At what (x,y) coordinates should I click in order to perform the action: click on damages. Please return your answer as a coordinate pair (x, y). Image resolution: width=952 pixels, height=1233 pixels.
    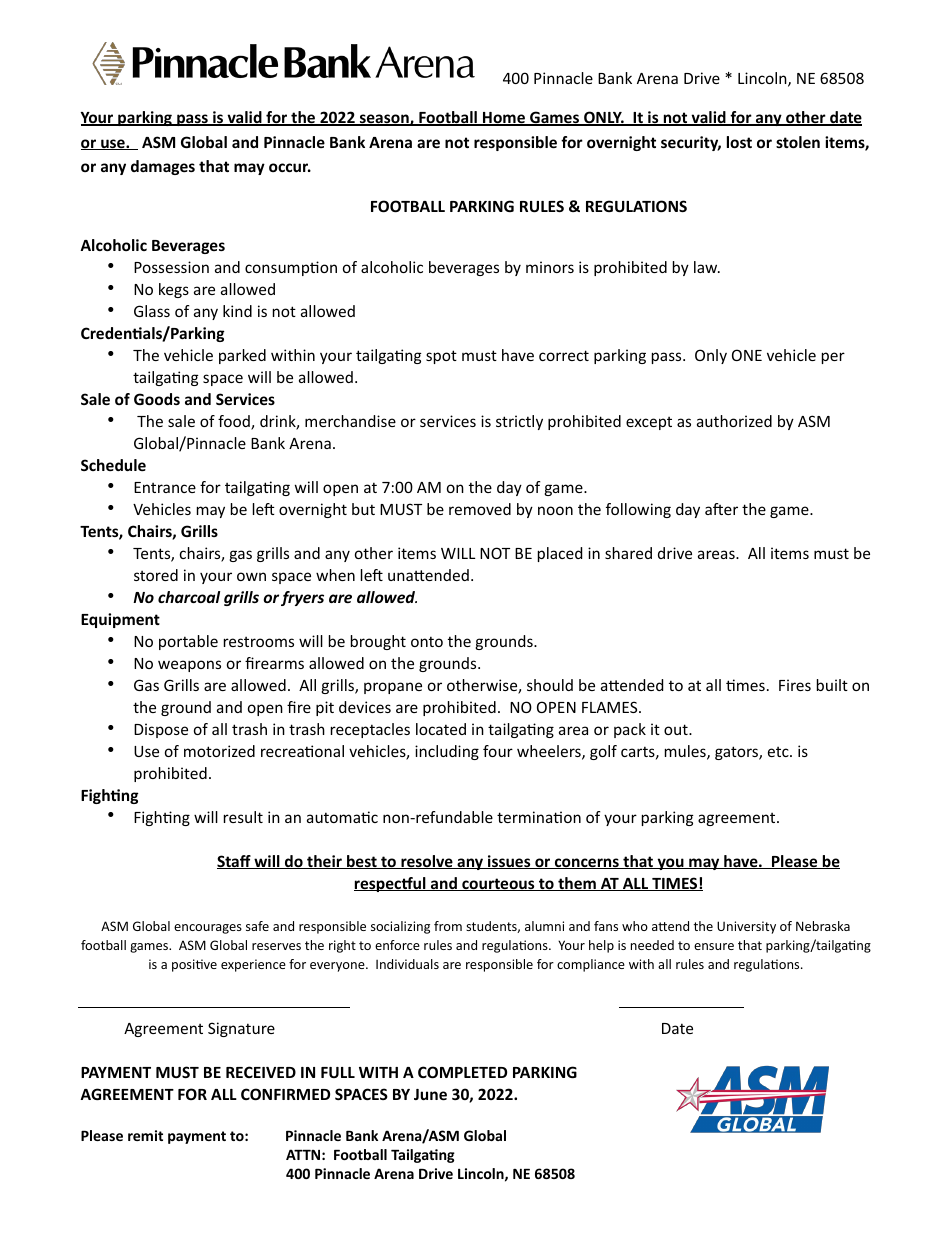
    Looking at the image, I should click on (163, 167).
